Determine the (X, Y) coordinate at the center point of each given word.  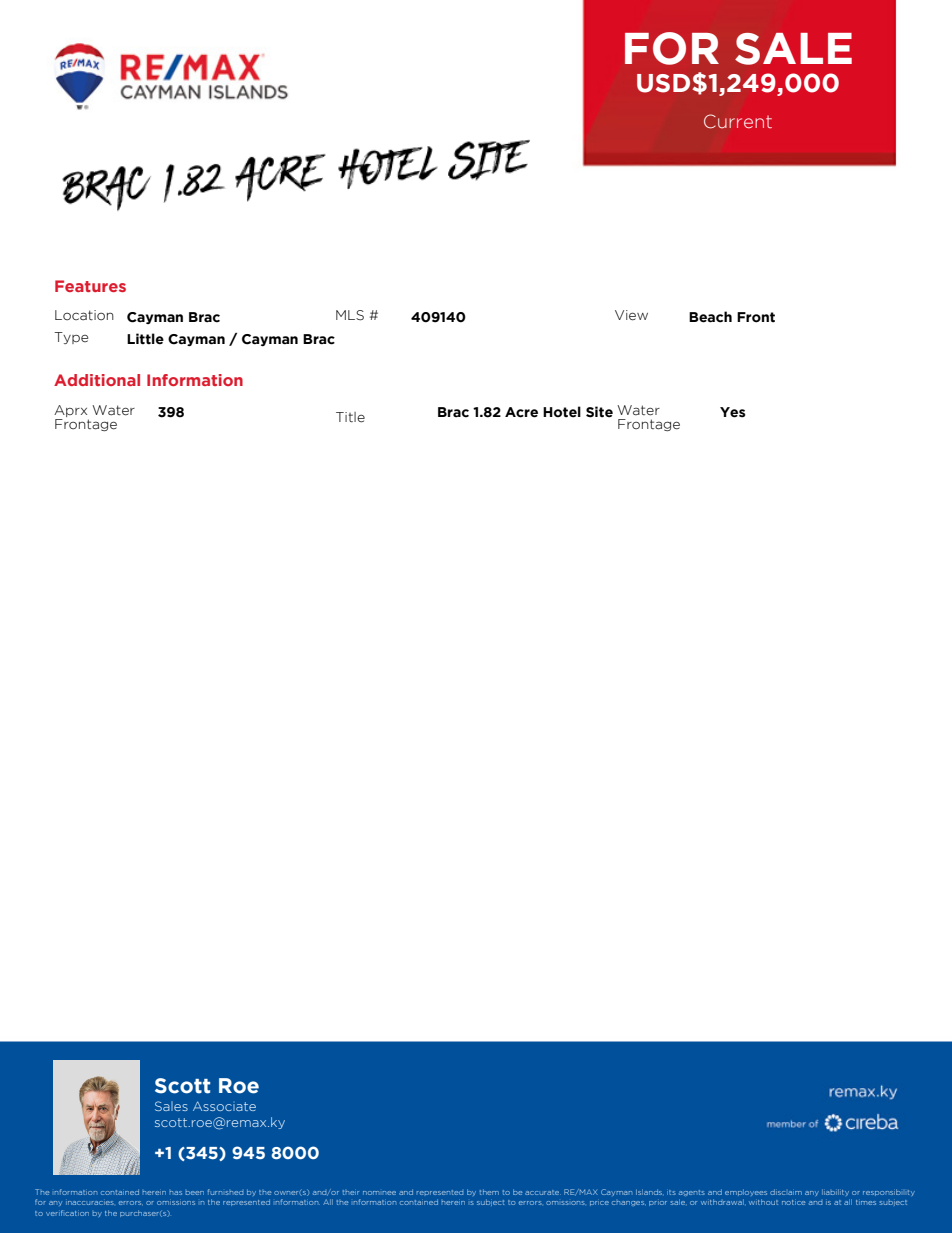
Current (738, 121)
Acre (521, 412)
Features (90, 286)
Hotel (562, 412)
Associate (224, 1106)
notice (793, 1202)
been (195, 1193)
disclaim (786, 1192)
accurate (543, 1192)
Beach (710, 317)
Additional (97, 380)
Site (599, 412)
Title (350, 417)
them (489, 1192)
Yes (733, 412)
